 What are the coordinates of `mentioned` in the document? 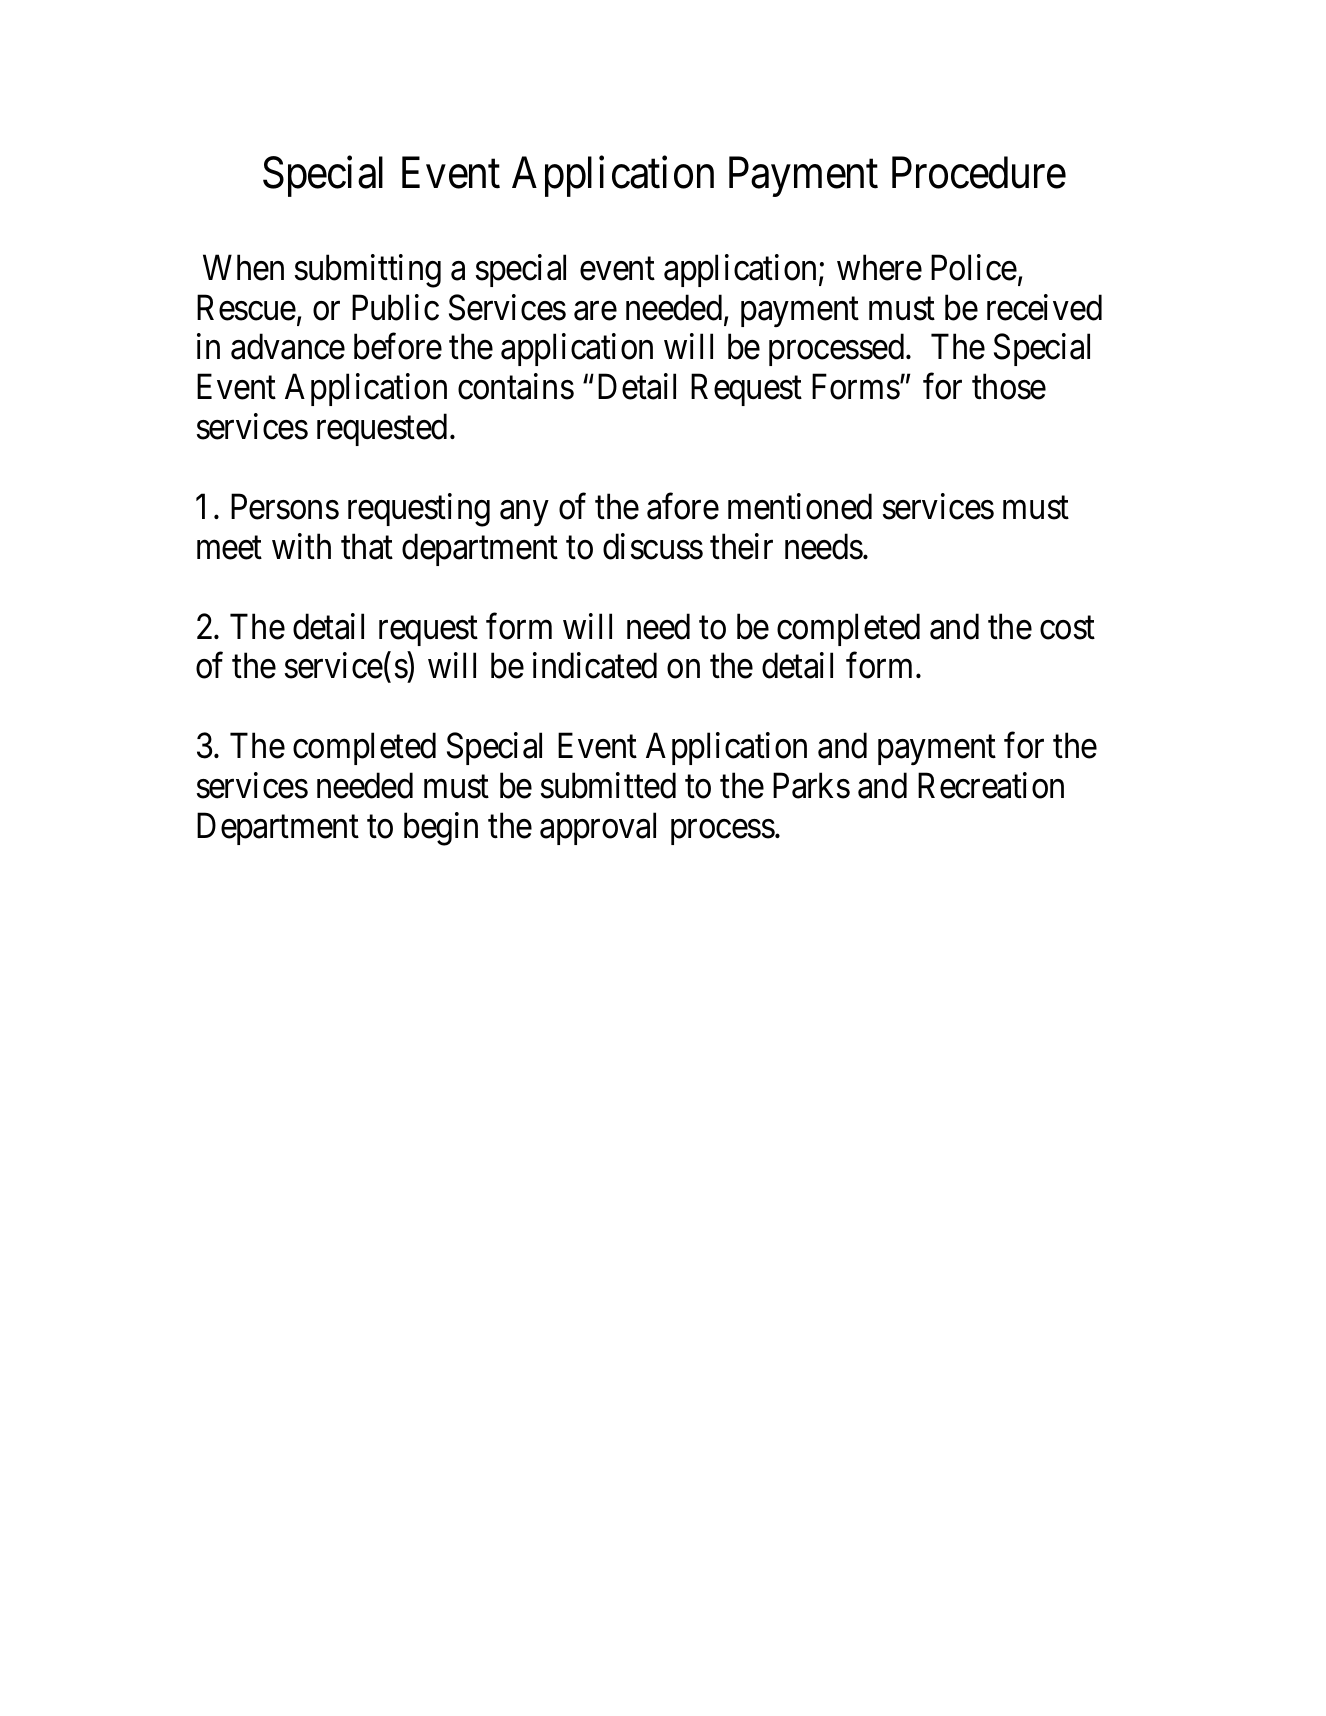 It's located at (800, 506).
